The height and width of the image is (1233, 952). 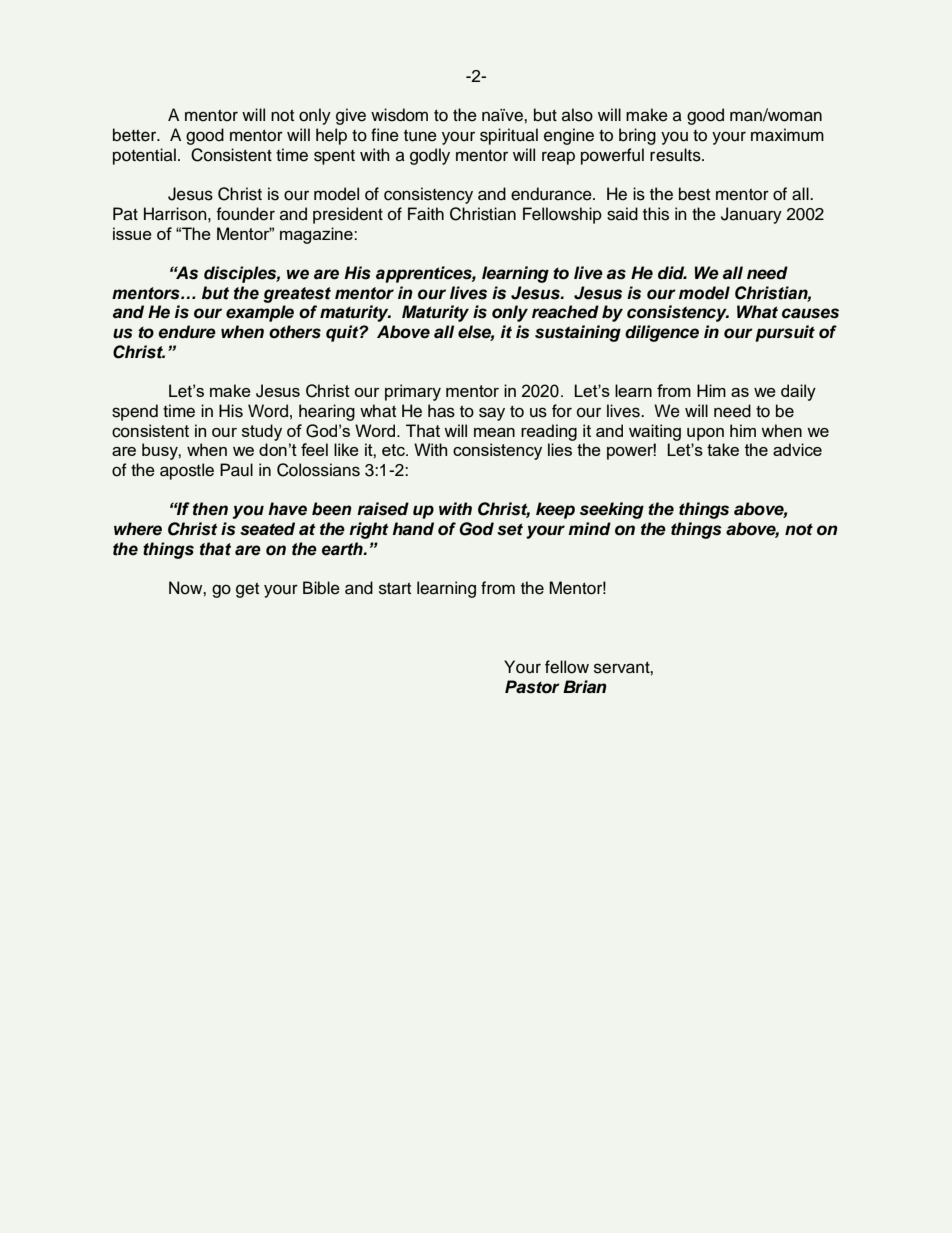 What do you see at coordinates (135, 412) in the image?
I see `spend` at bounding box center [135, 412].
